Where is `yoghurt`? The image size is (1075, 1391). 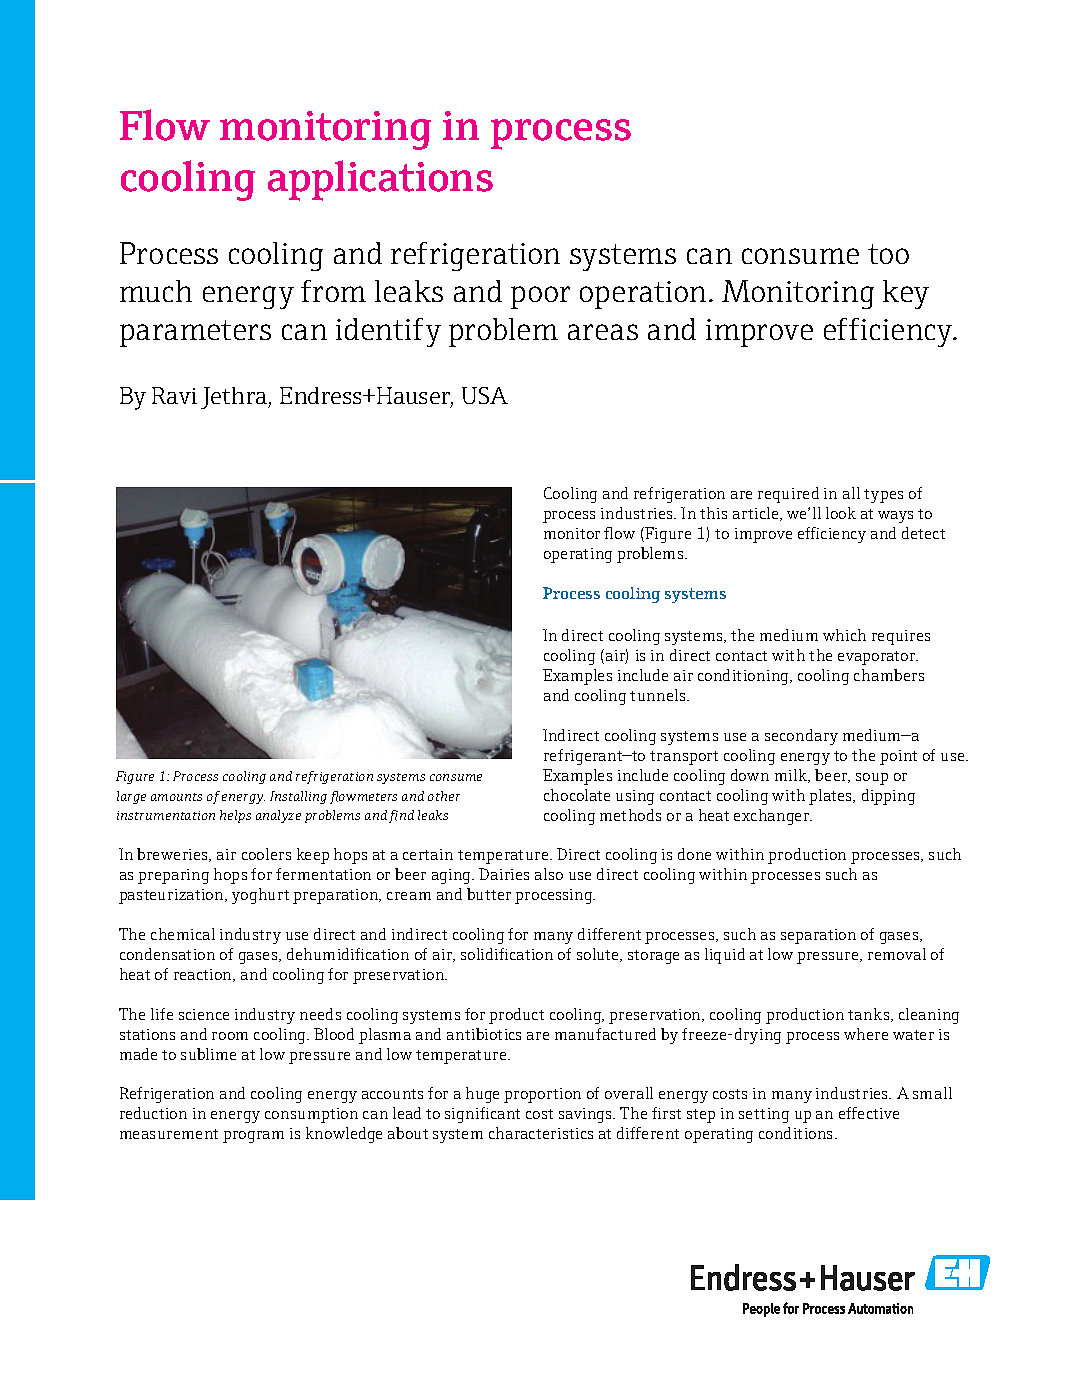 yoghurt is located at coordinates (260, 896).
